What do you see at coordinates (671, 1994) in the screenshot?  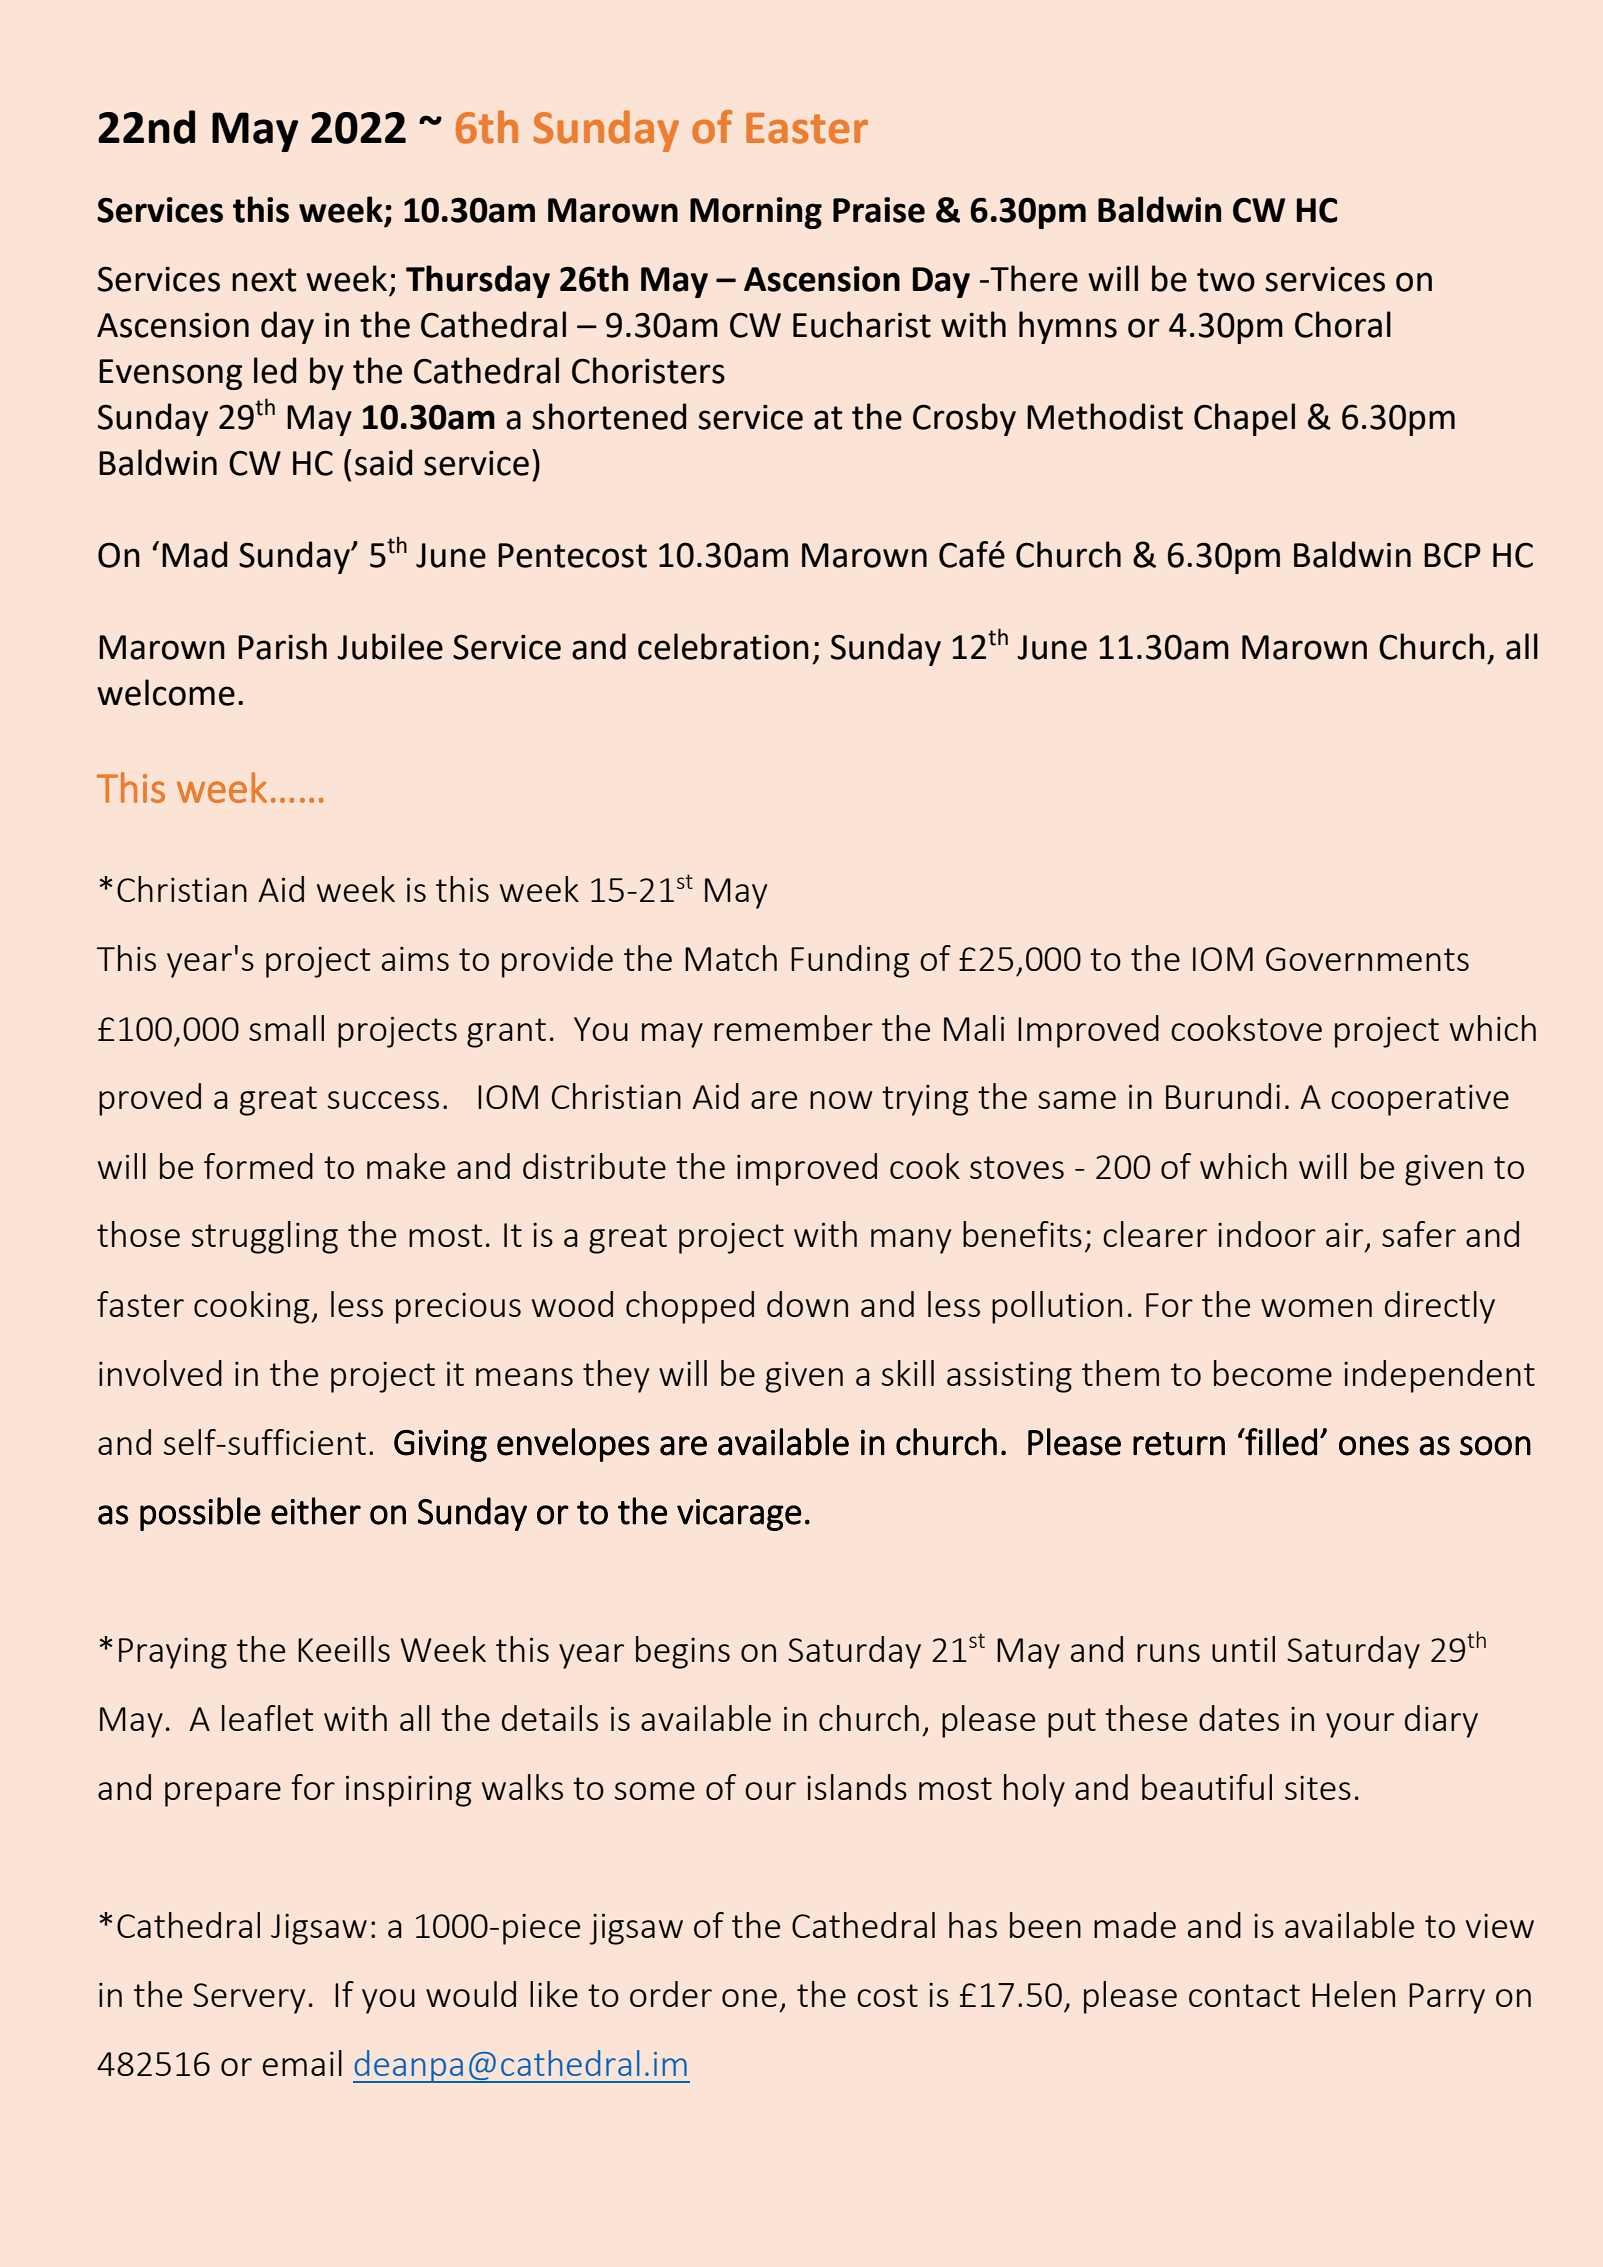 I see `order` at bounding box center [671, 1994].
